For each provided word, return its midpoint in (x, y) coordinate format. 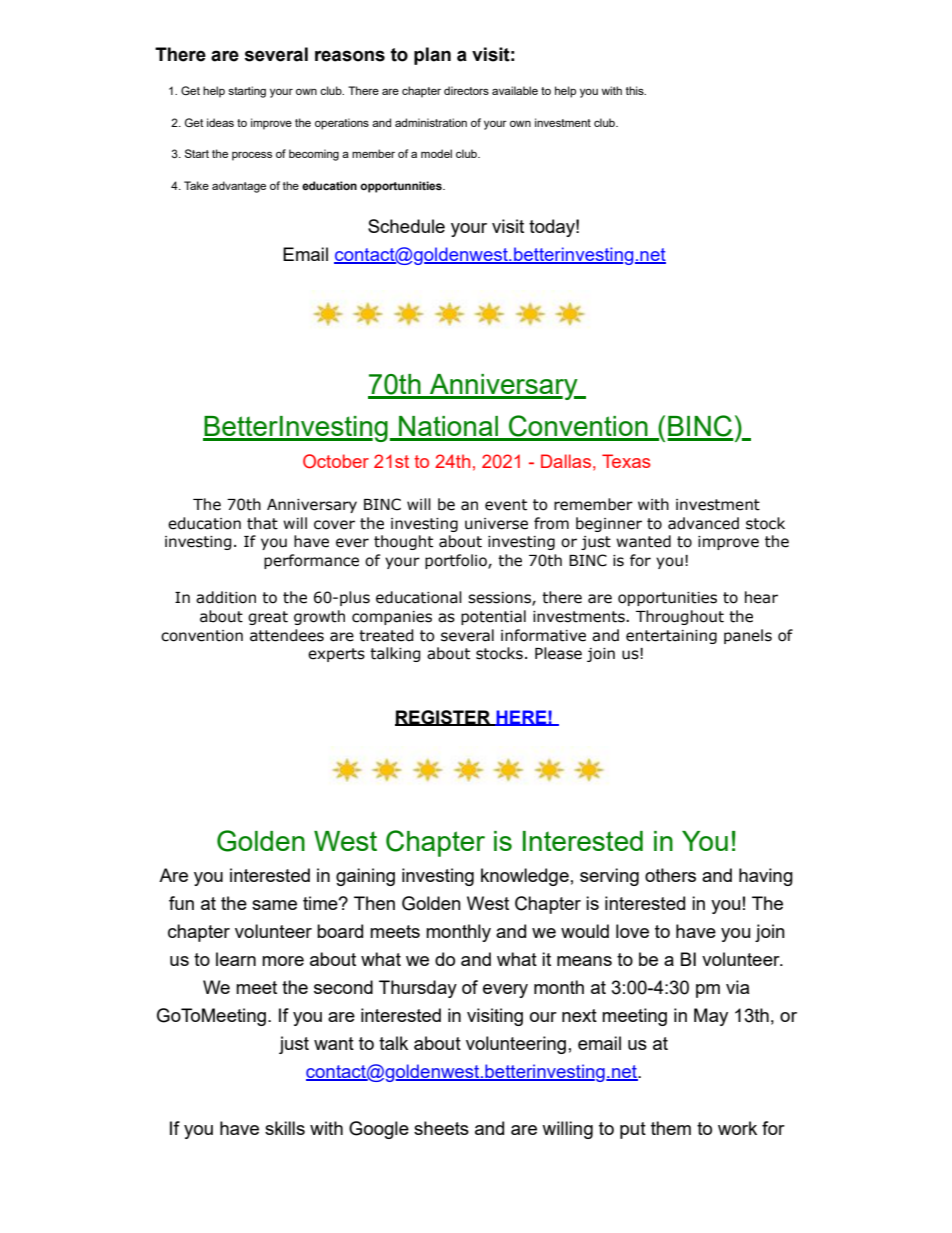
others (670, 875)
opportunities (667, 599)
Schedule (406, 226)
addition (226, 597)
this (636, 90)
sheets (441, 1128)
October (336, 461)
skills (285, 1128)
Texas (626, 461)
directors (466, 90)
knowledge (525, 877)
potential (493, 617)
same (274, 905)
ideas (220, 122)
